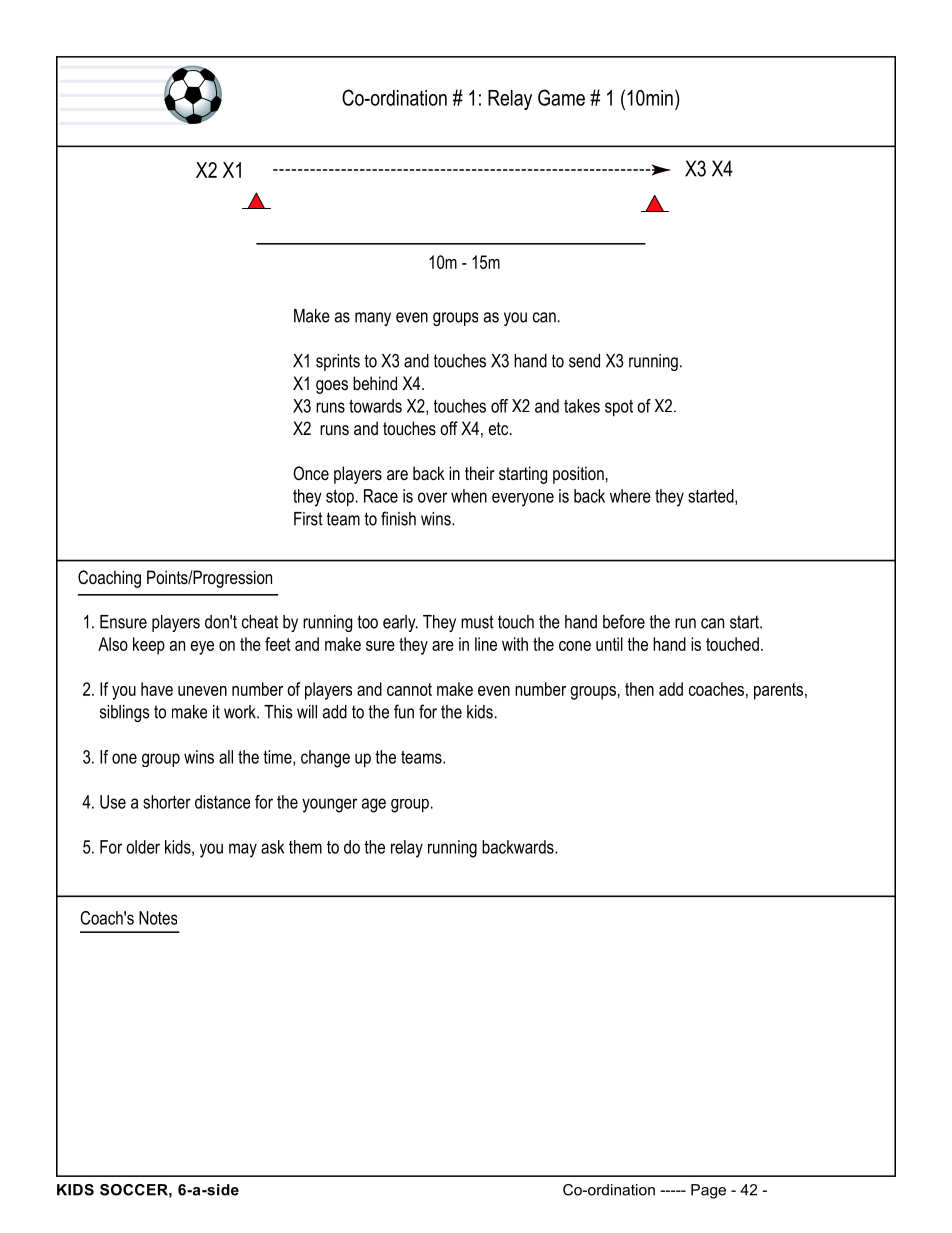 The image size is (952, 1233). I want to click on until, so click(609, 644).
